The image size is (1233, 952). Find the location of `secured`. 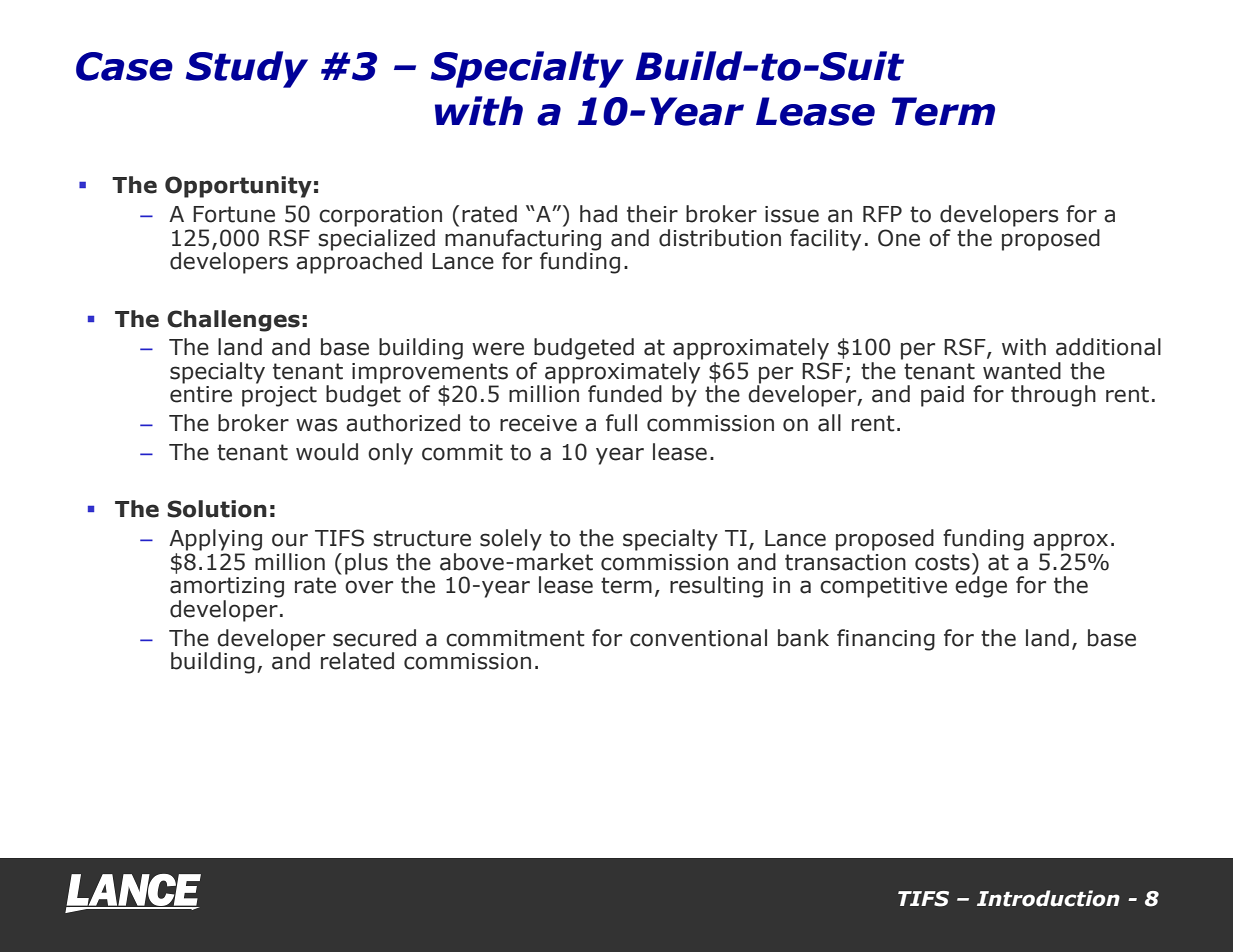

secured is located at coordinates (374, 638).
